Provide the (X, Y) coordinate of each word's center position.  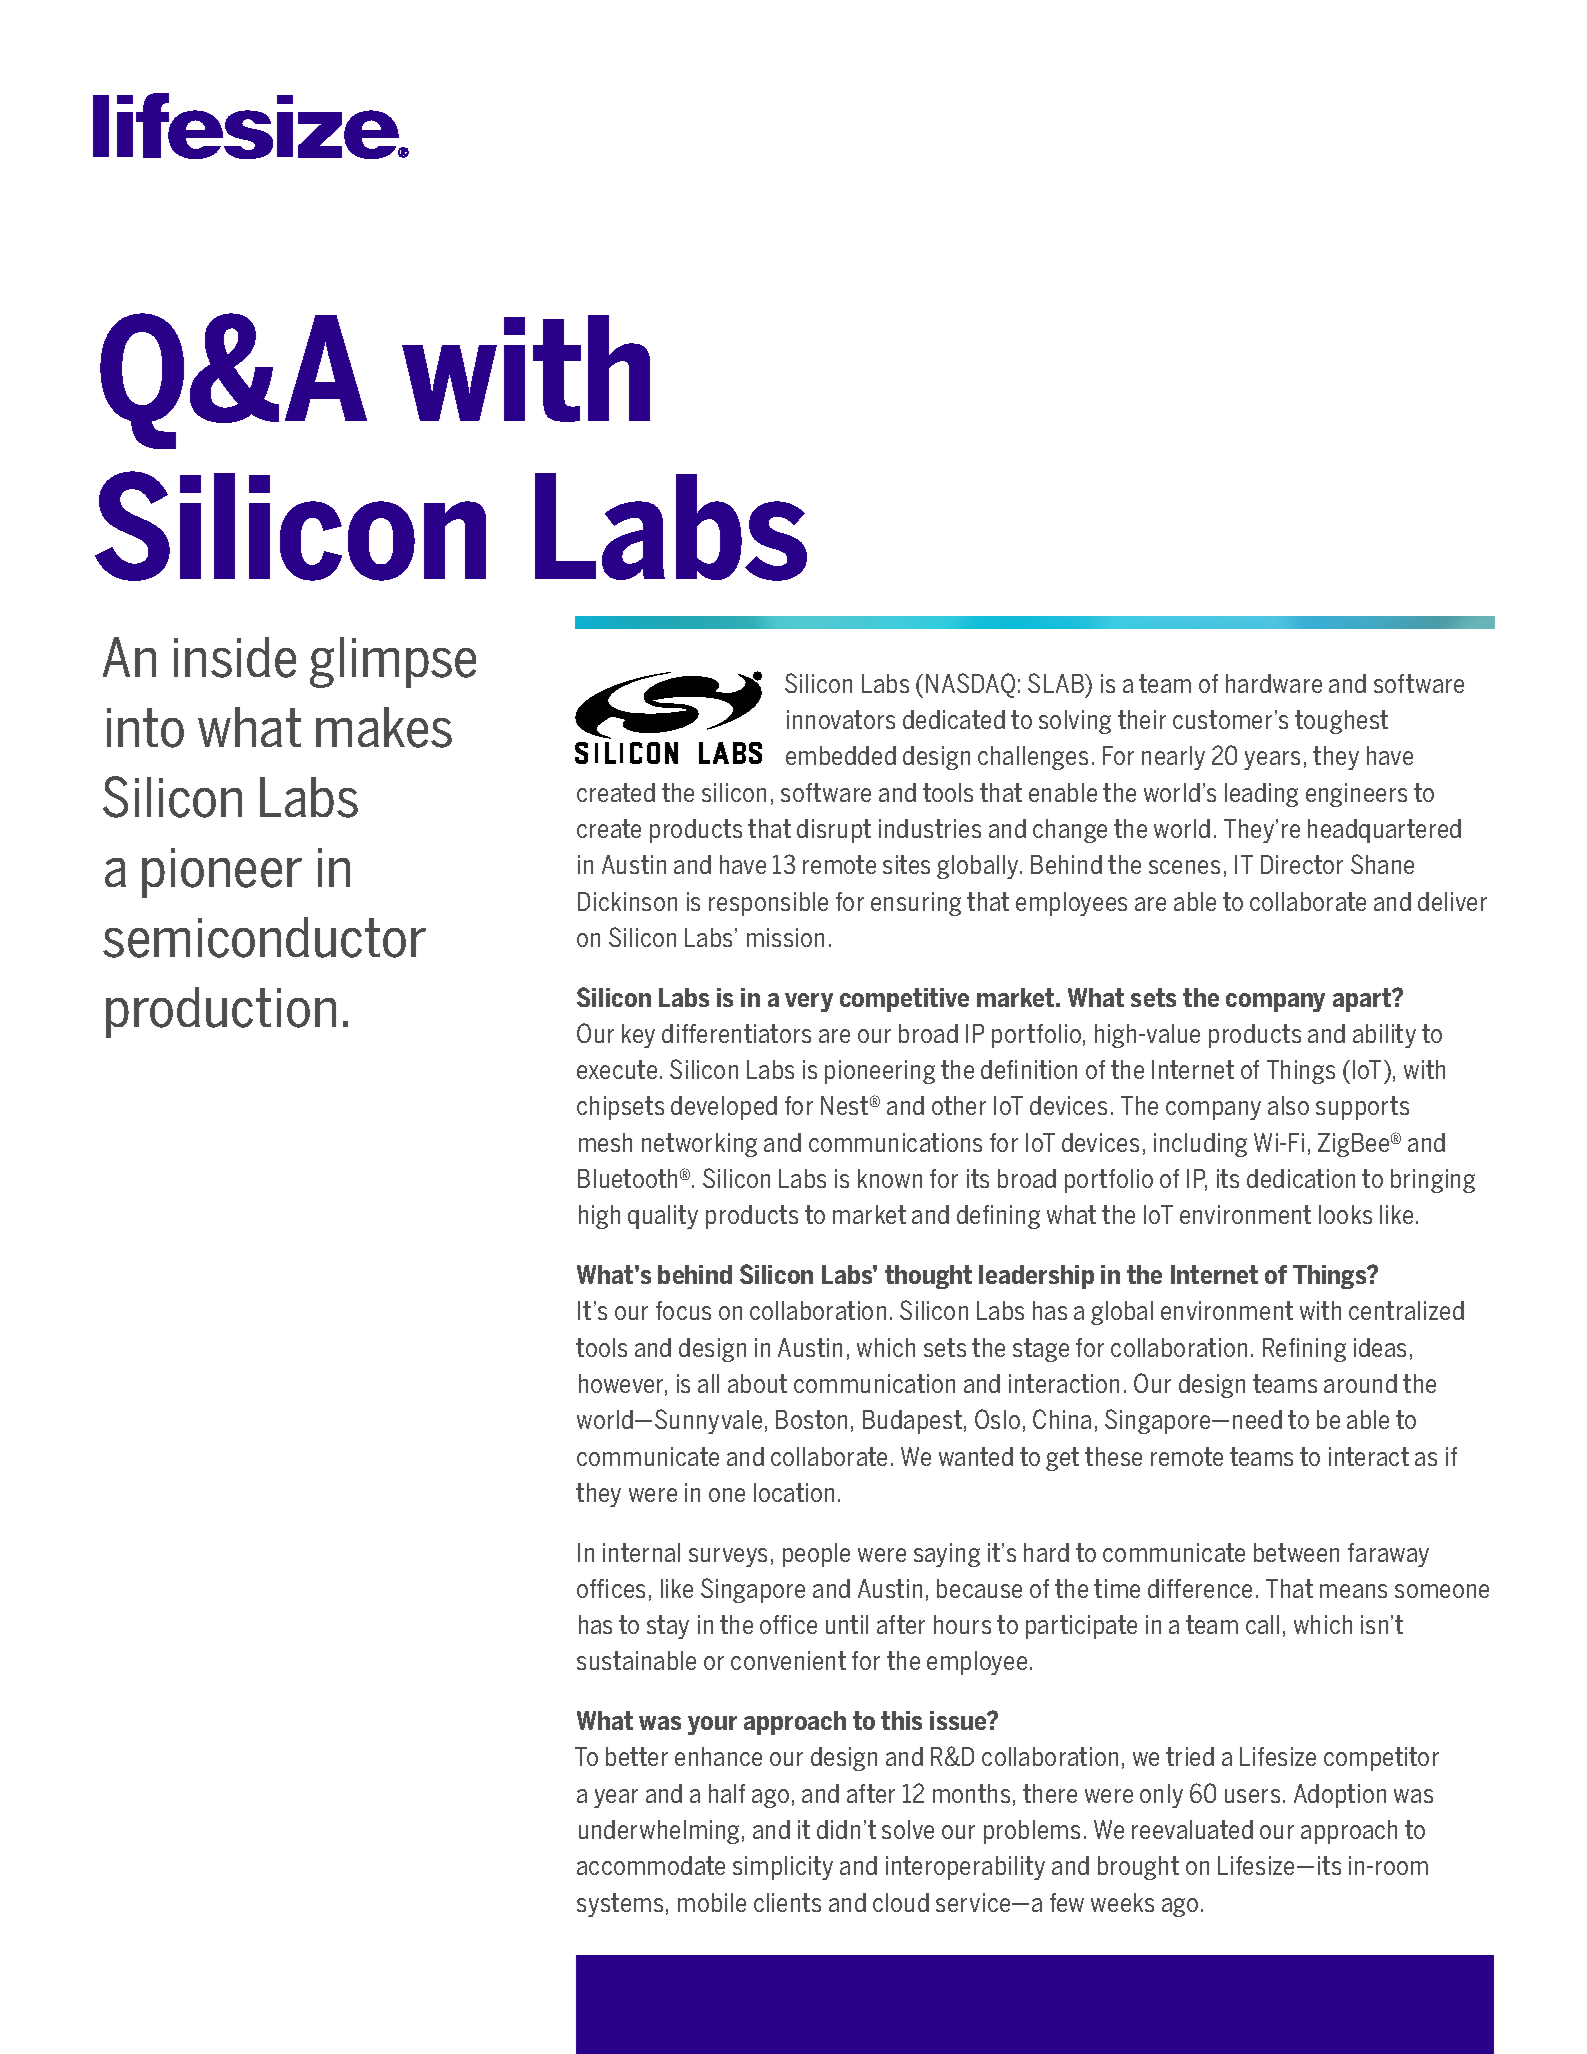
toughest (1341, 722)
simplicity (783, 1868)
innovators (841, 719)
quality (663, 1217)
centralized (1406, 1310)
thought (928, 1277)
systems (620, 1905)
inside (235, 657)
